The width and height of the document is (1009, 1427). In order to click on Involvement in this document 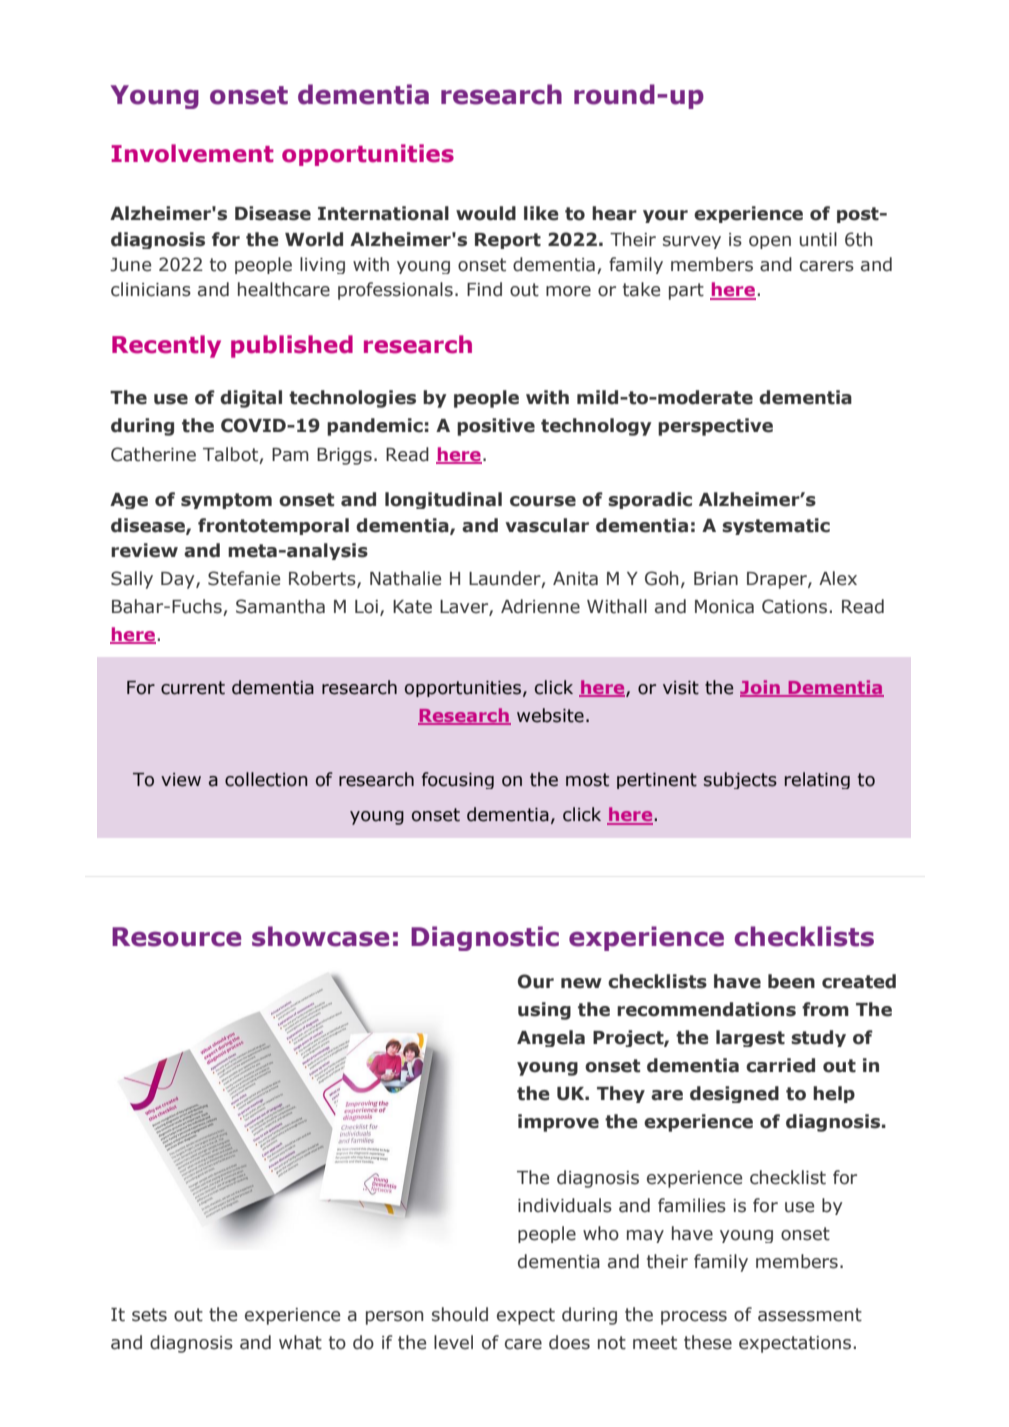, I will do `click(192, 153)`.
